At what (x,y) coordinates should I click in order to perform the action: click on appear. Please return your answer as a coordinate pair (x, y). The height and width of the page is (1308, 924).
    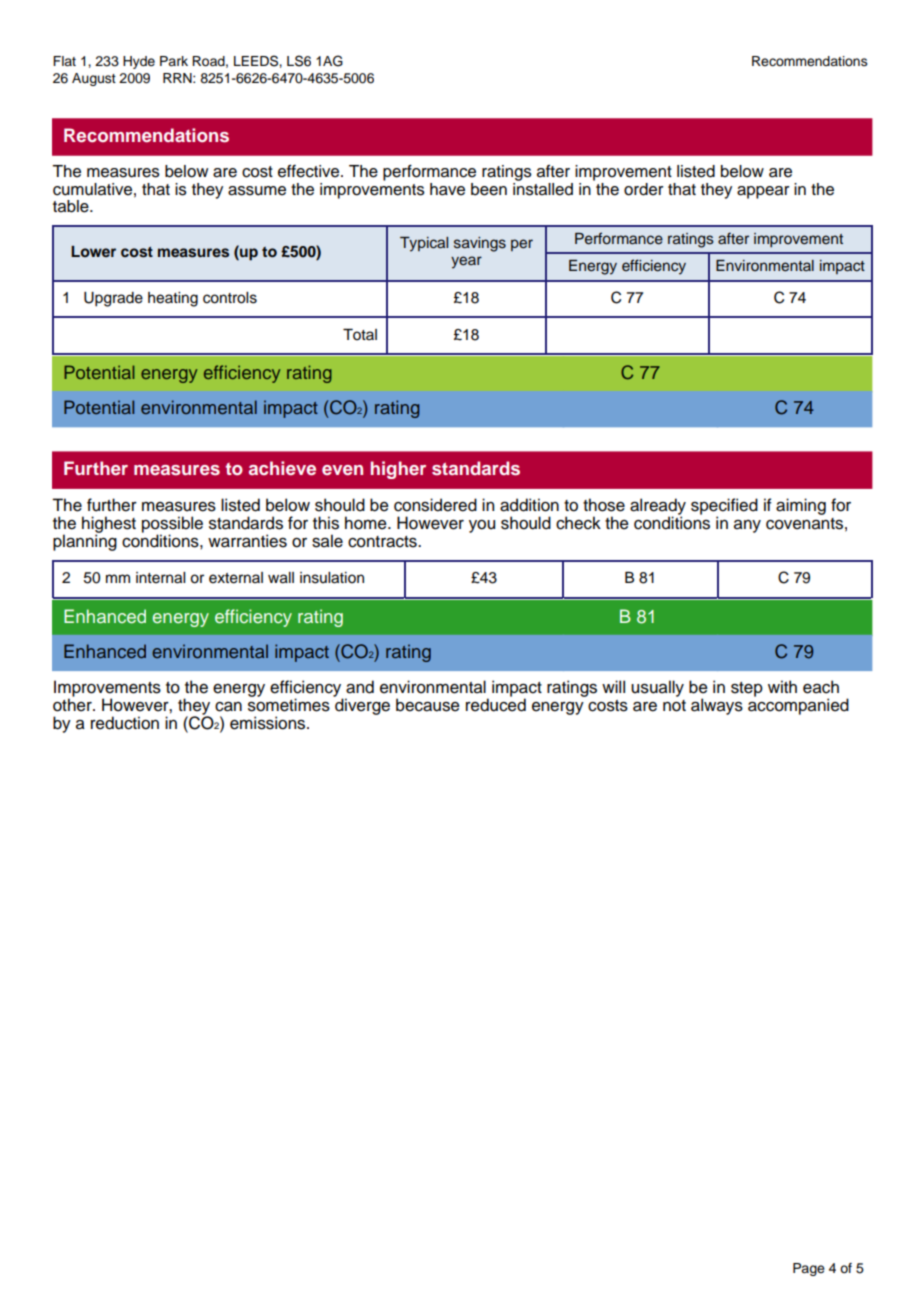
    Looking at the image, I should click on (763, 192).
